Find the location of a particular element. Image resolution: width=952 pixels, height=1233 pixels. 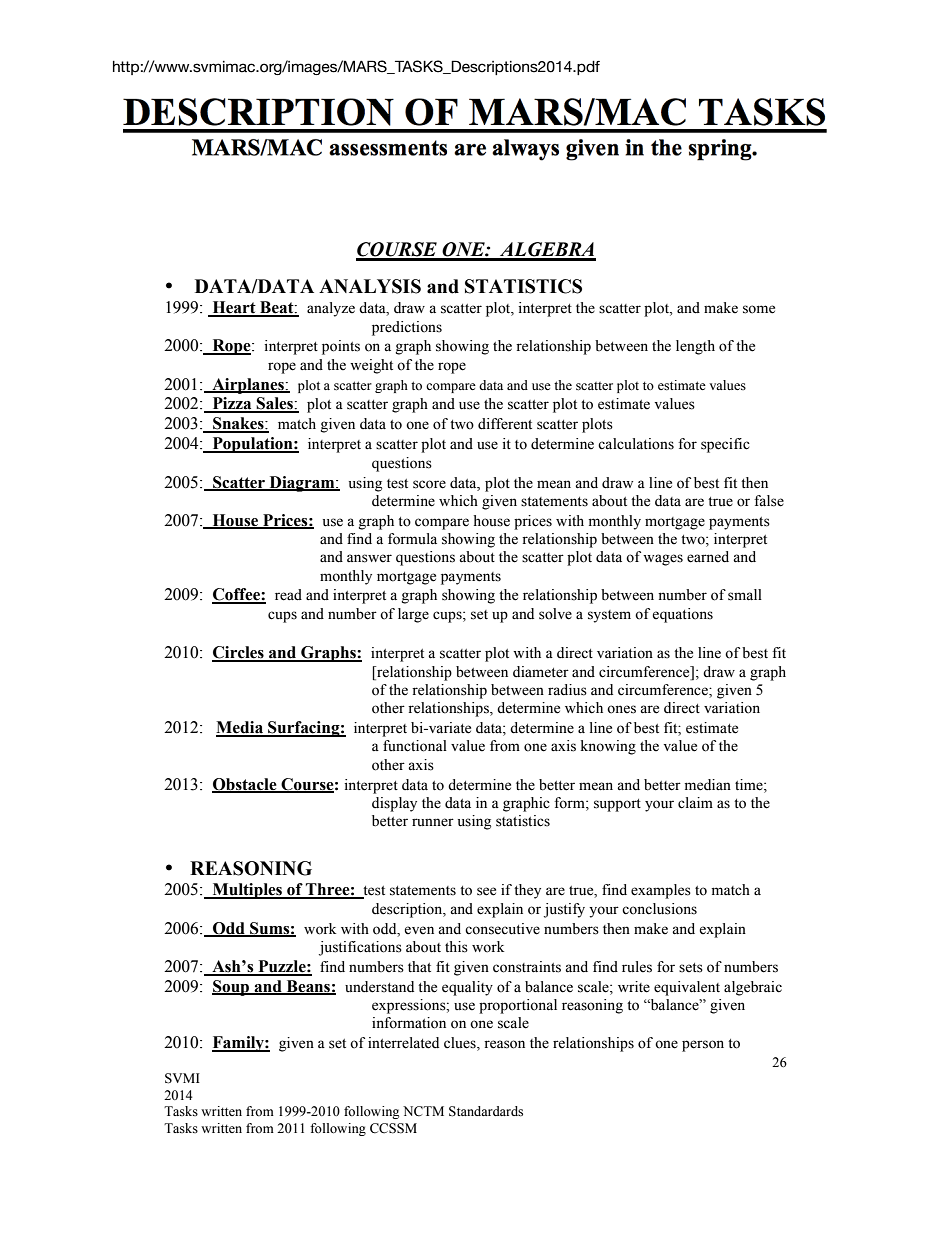

sets is located at coordinates (691, 968).
